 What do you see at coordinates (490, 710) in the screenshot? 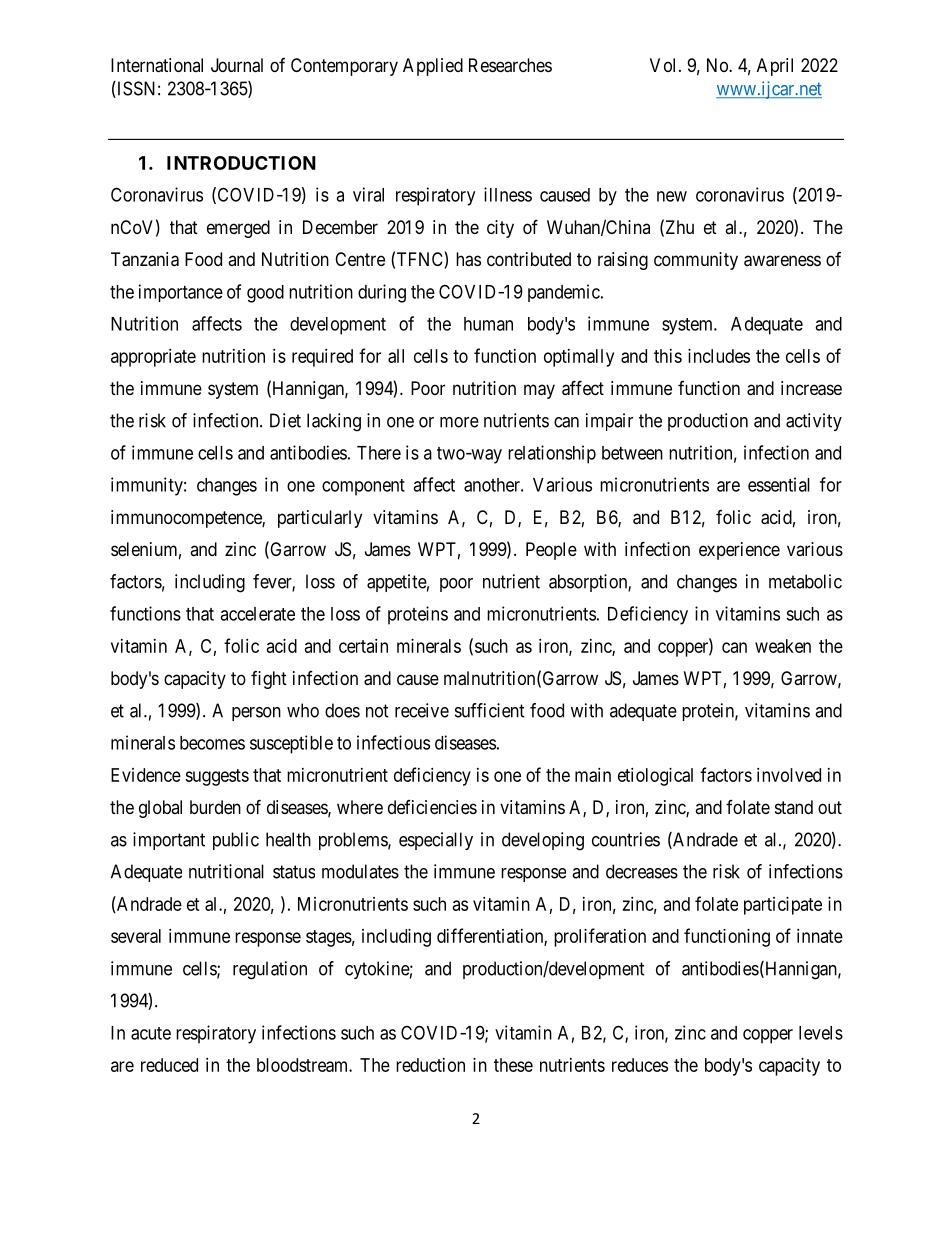
I see `sufficient` at bounding box center [490, 710].
